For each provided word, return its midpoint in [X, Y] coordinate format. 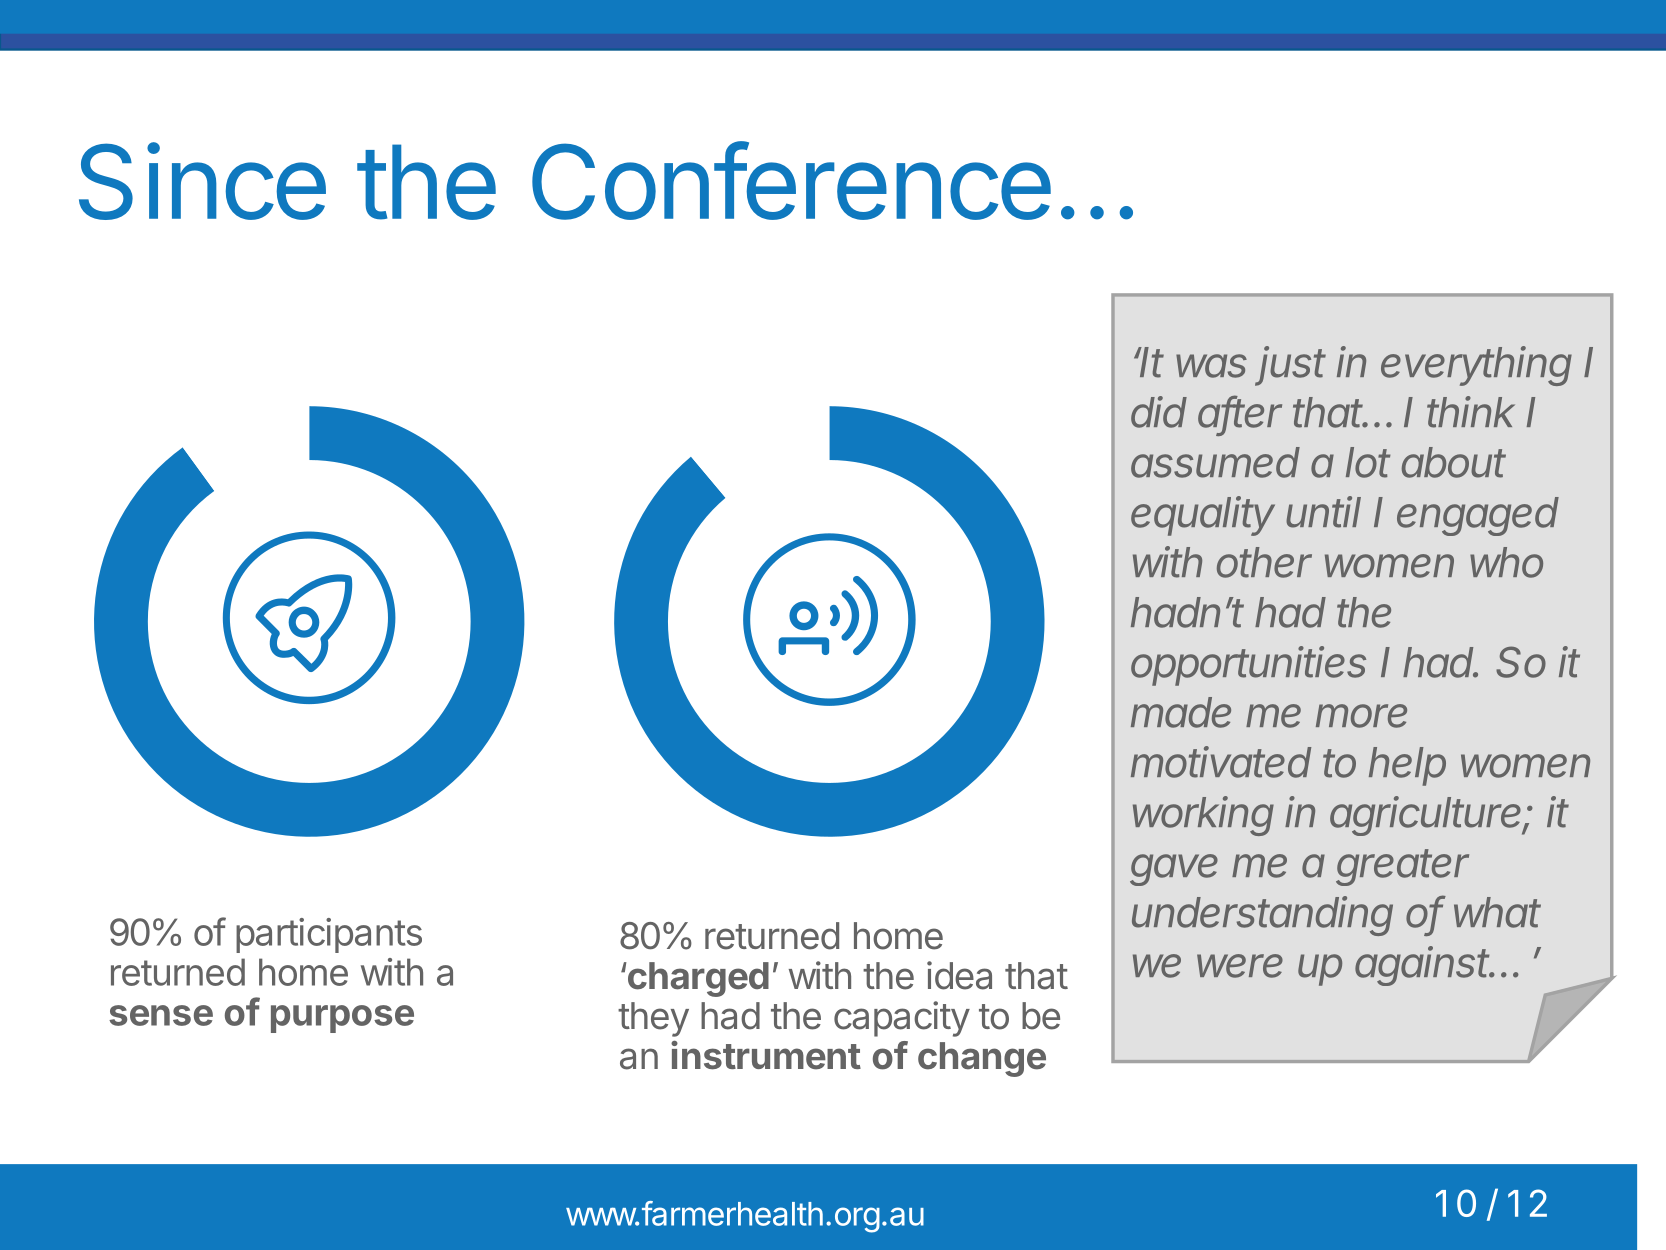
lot [1368, 462]
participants [329, 935]
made [1181, 712]
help [1407, 766]
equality [1203, 516]
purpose [342, 1019]
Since [202, 181]
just [1290, 366]
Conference [791, 180]
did [1159, 412]
